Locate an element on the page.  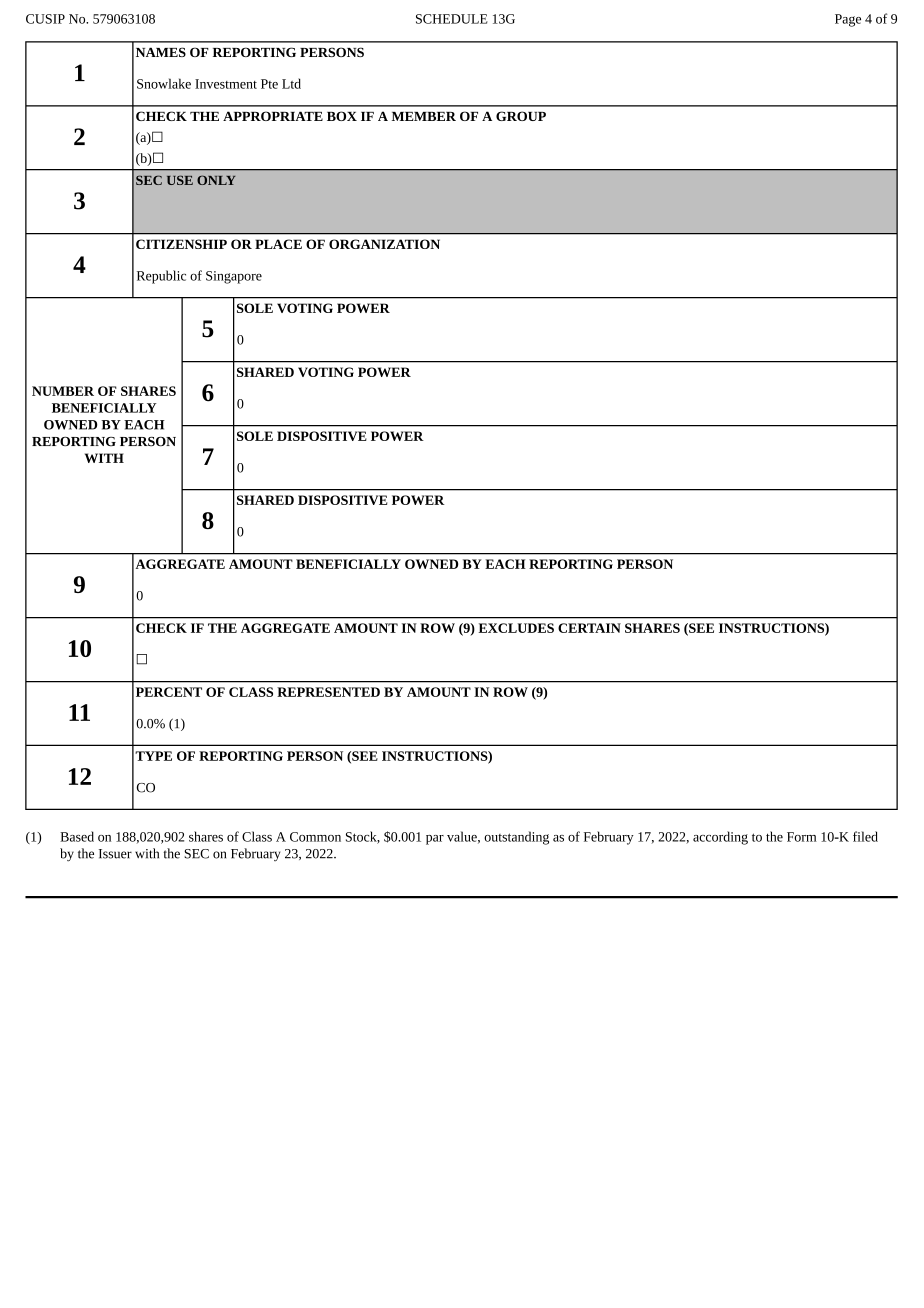
SCHEDULE is located at coordinates (452, 19).
